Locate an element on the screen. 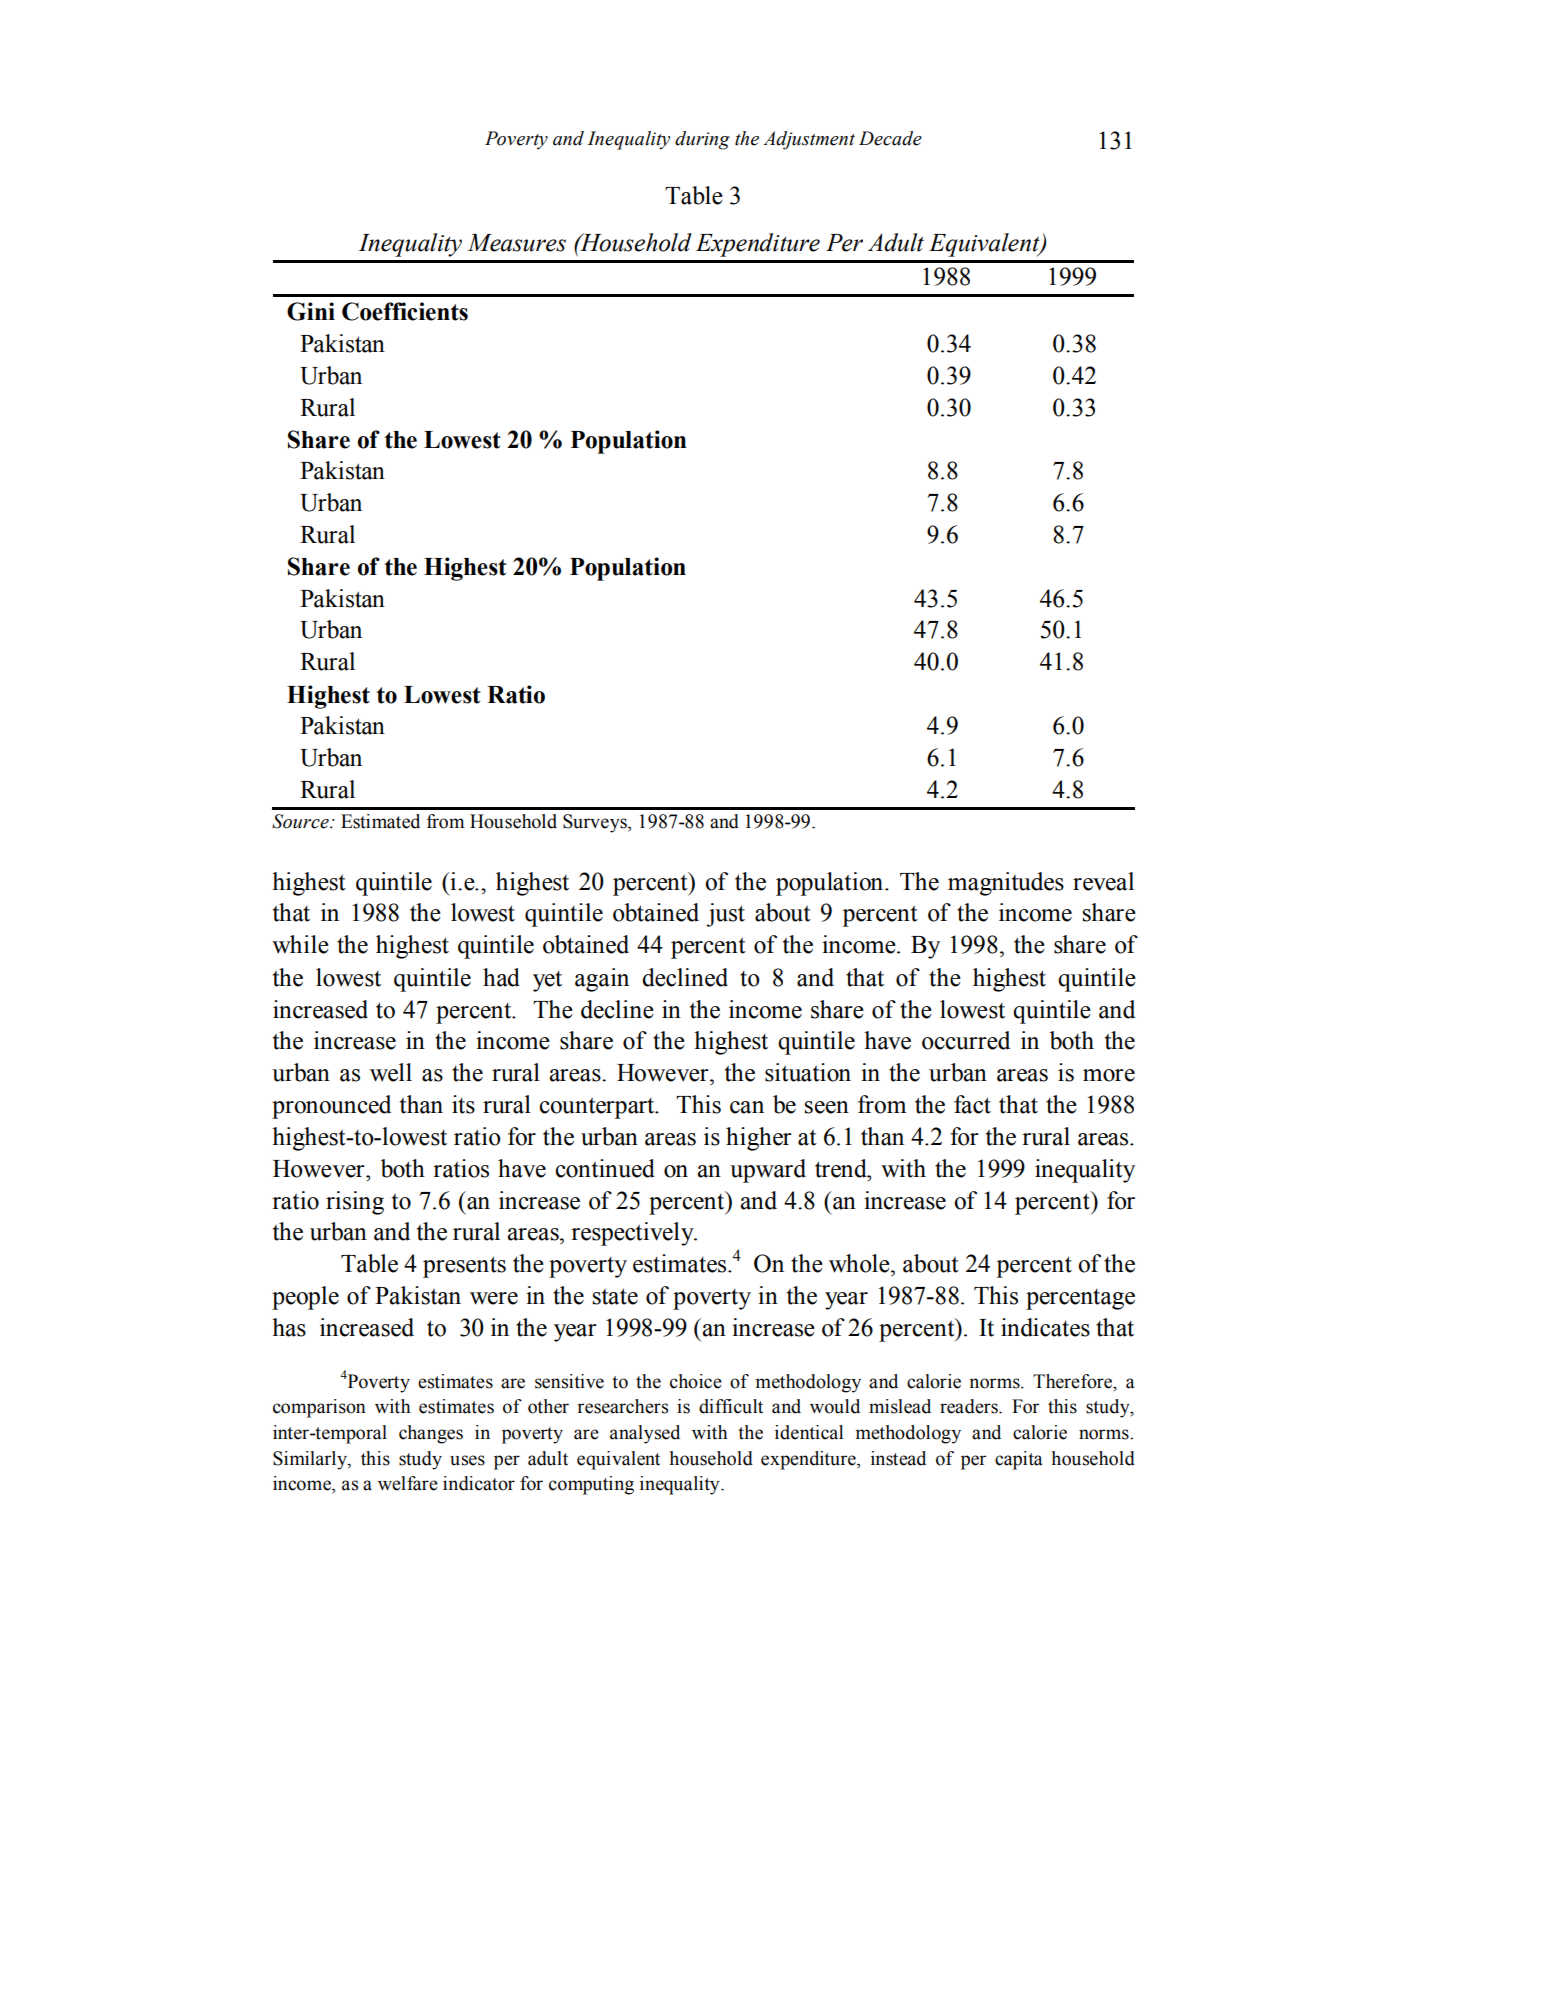 The image size is (1543, 1996). can is located at coordinates (747, 1107).
